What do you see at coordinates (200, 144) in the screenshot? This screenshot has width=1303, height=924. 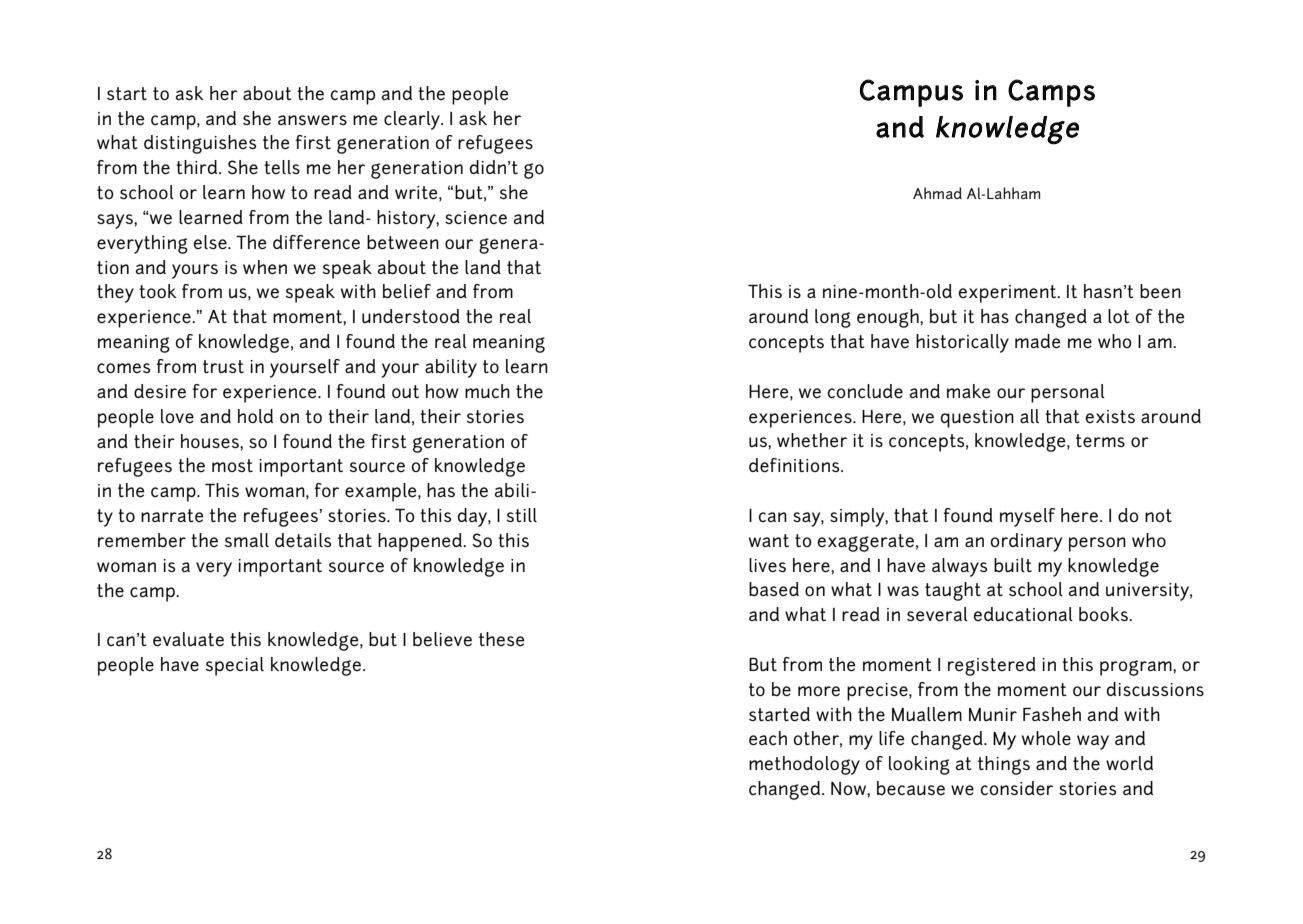 I see `distinguishes` at bounding box center [200, 144].
